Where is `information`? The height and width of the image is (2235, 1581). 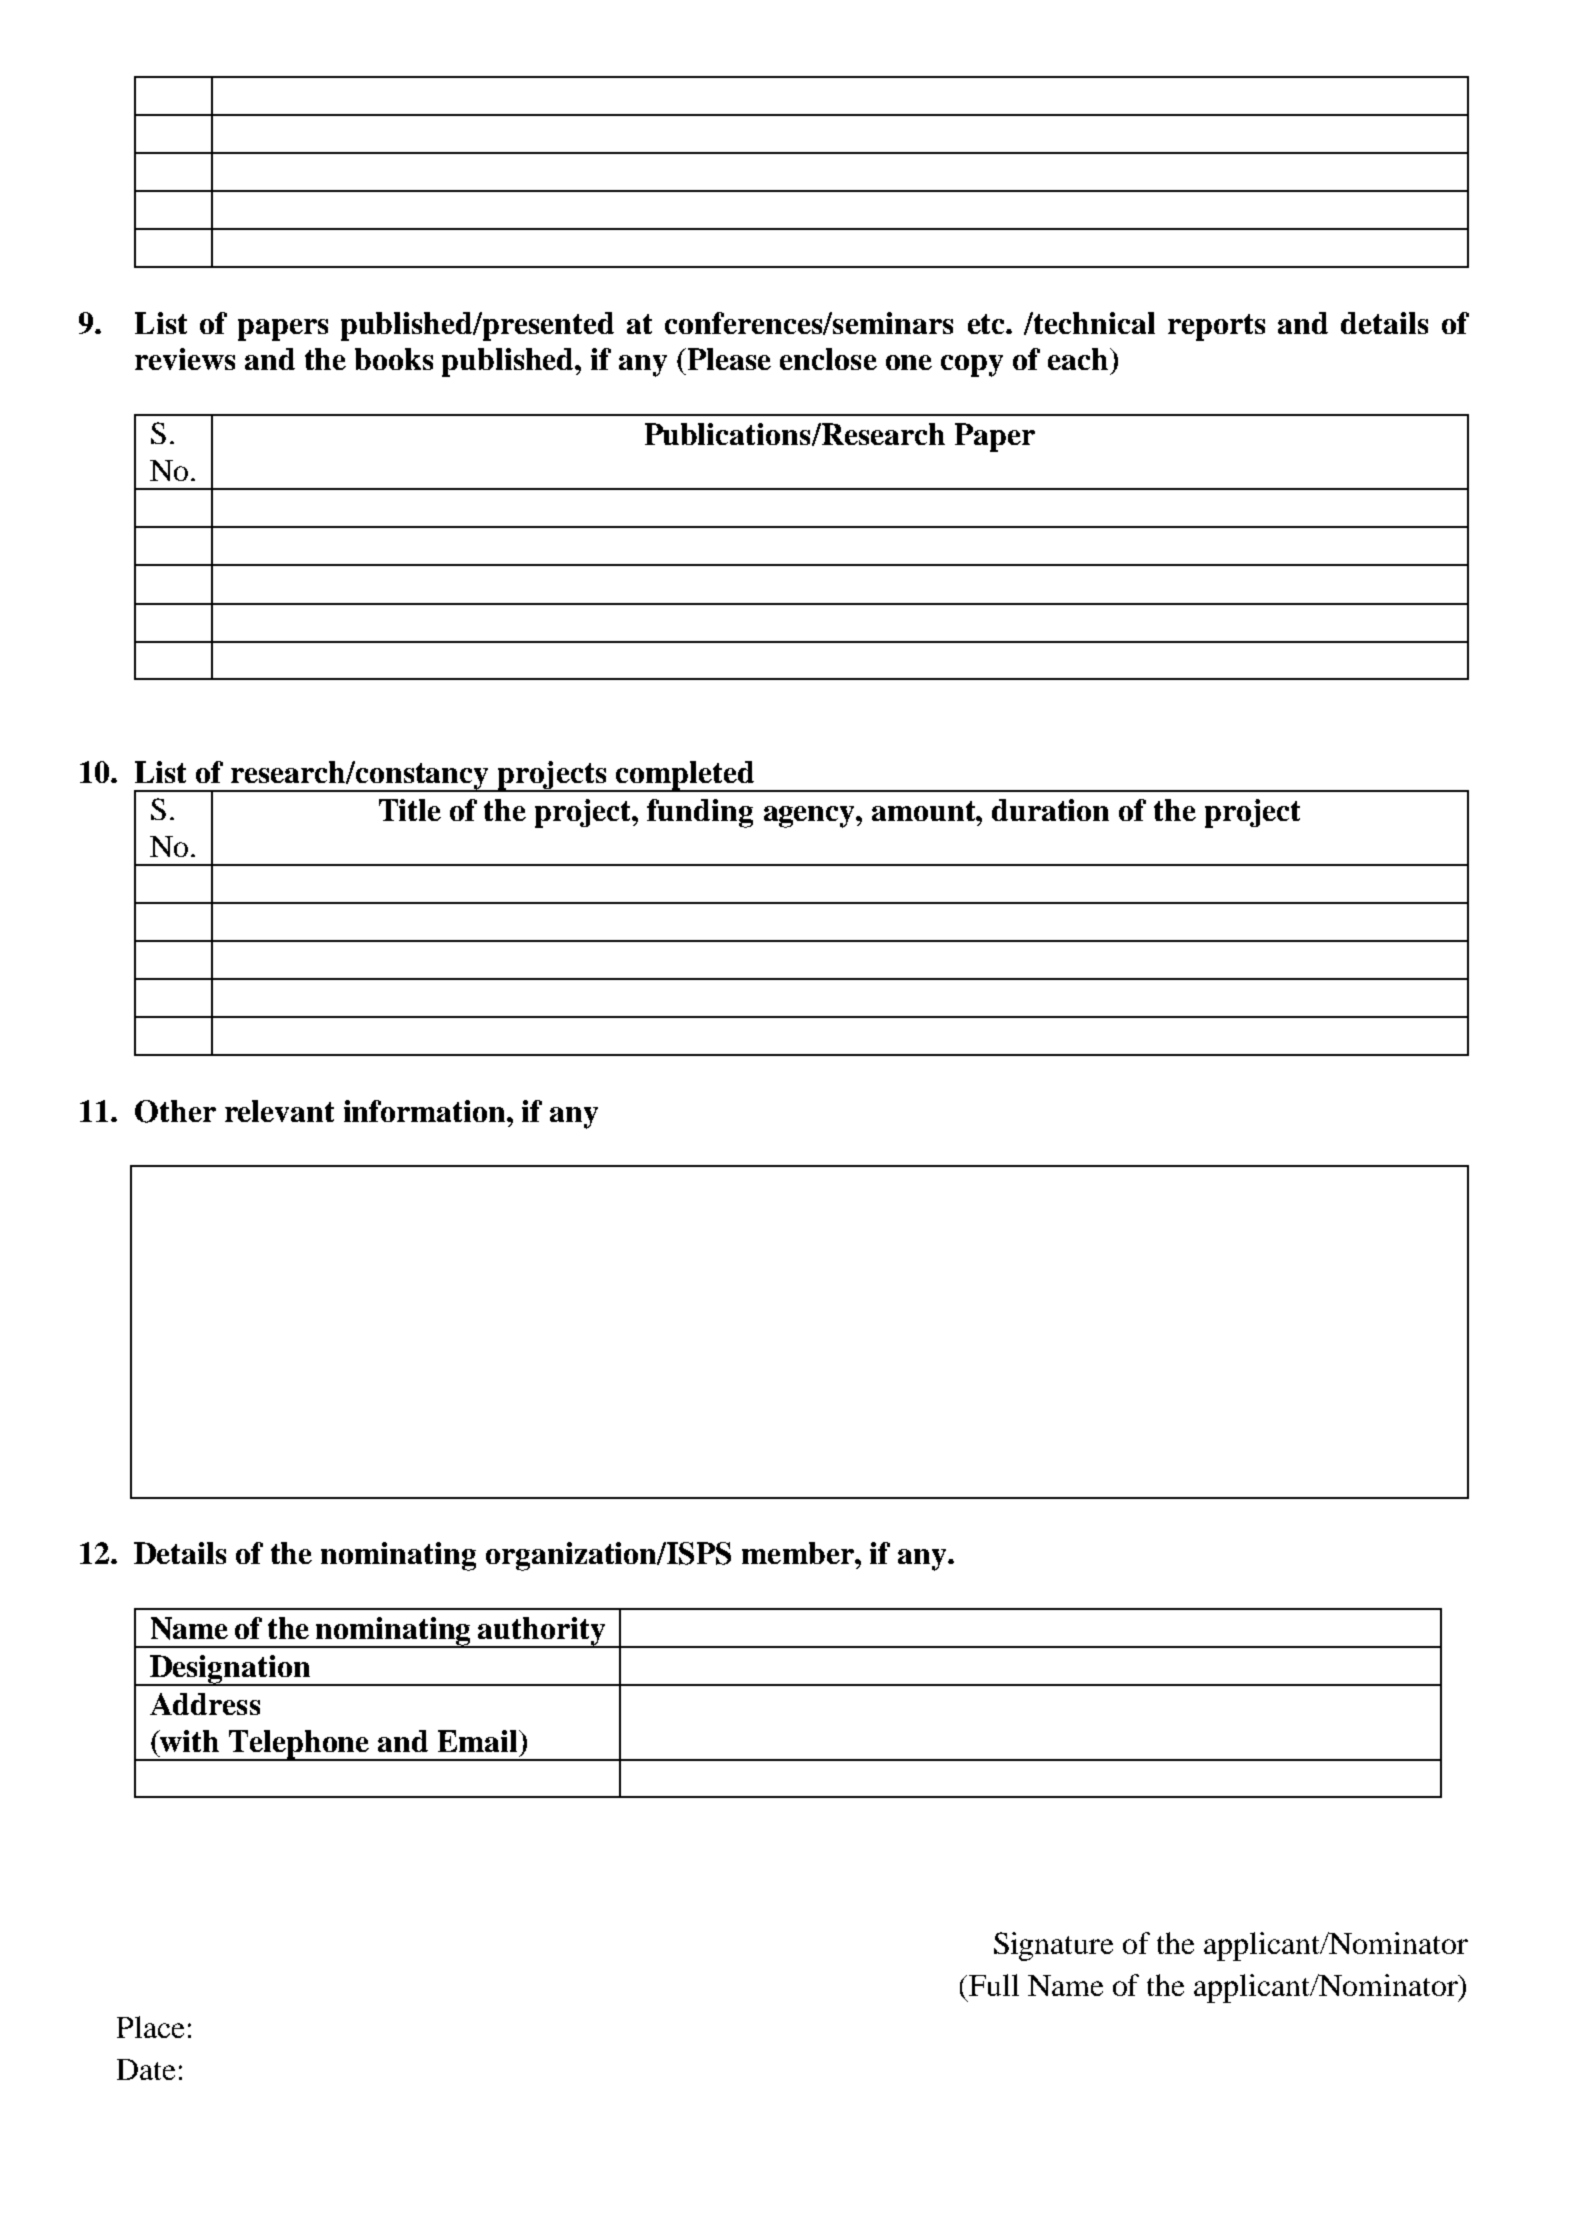
information is located at coordinates (426, 1111).
